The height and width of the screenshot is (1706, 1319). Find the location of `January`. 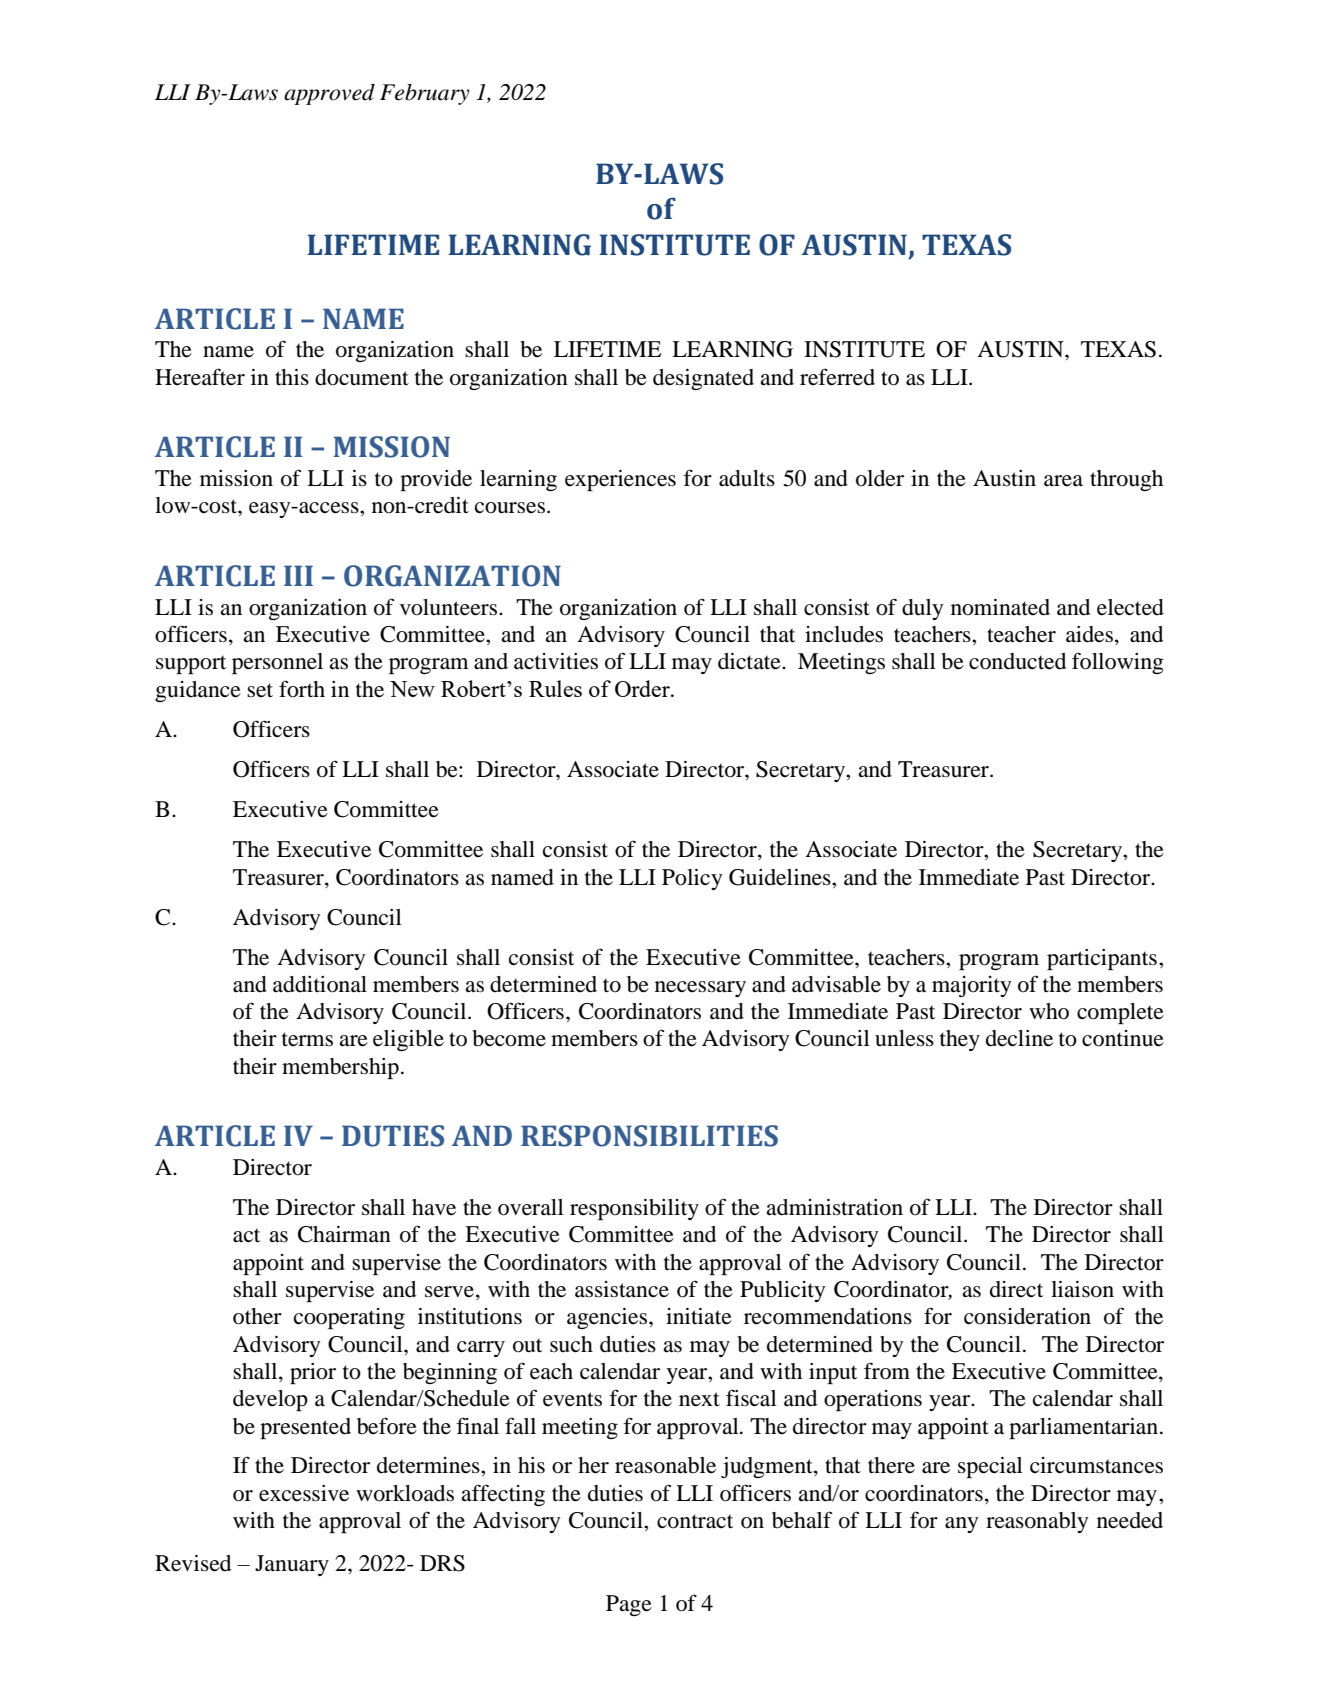

January is located at coordinates (292, 1565).
